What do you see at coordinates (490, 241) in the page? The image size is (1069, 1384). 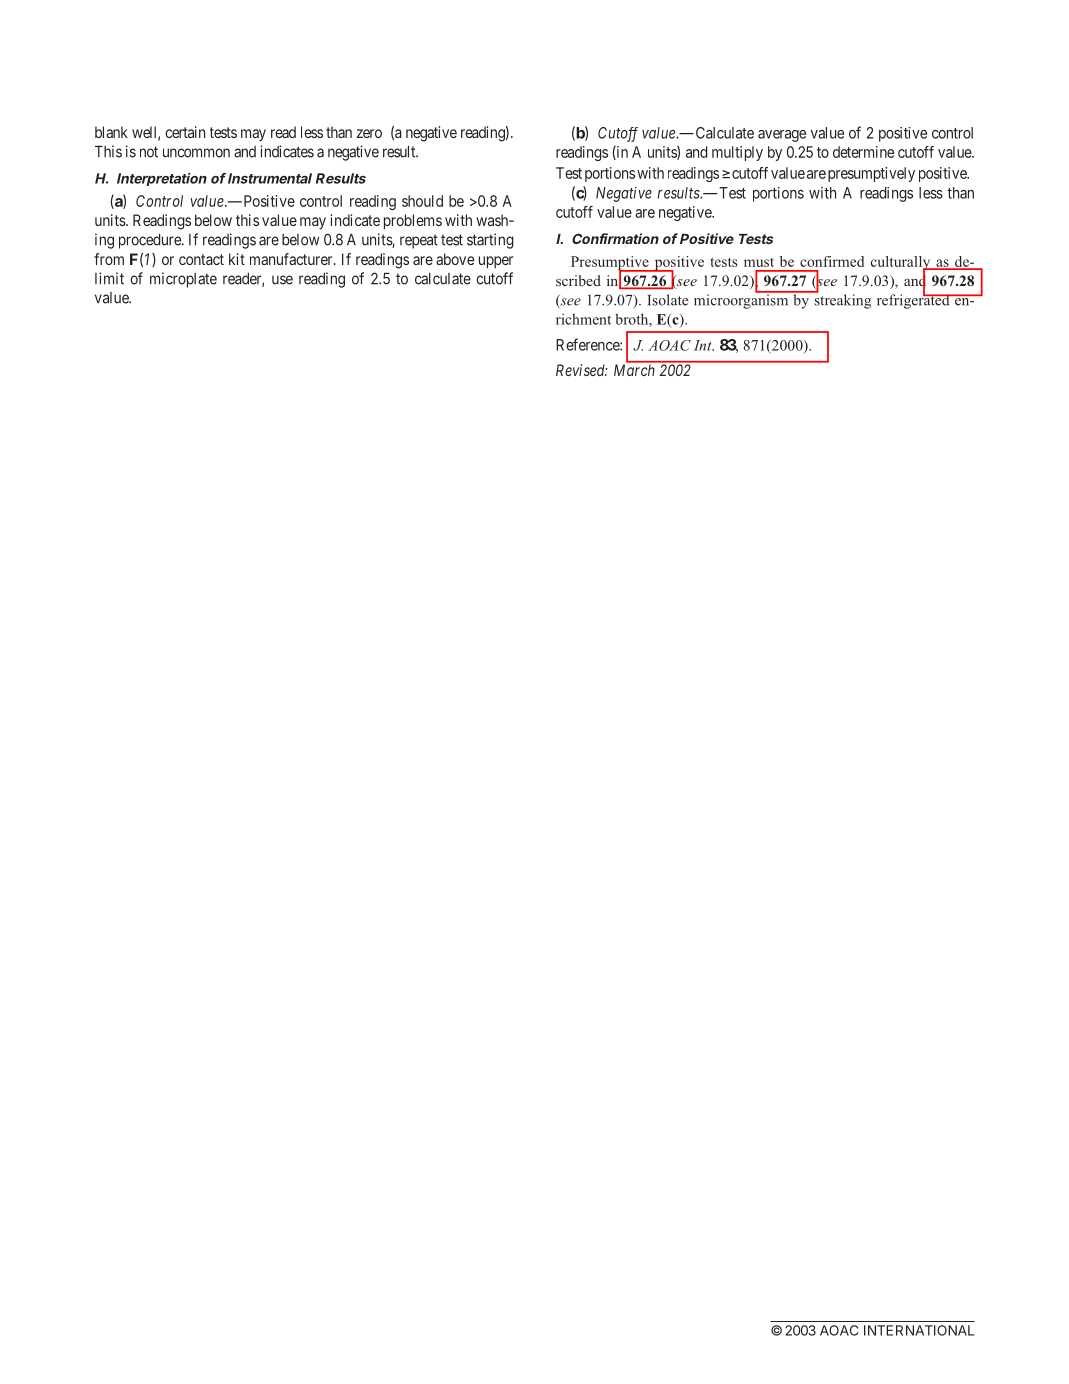 I see `starting` at bounding box center [490, 241].
